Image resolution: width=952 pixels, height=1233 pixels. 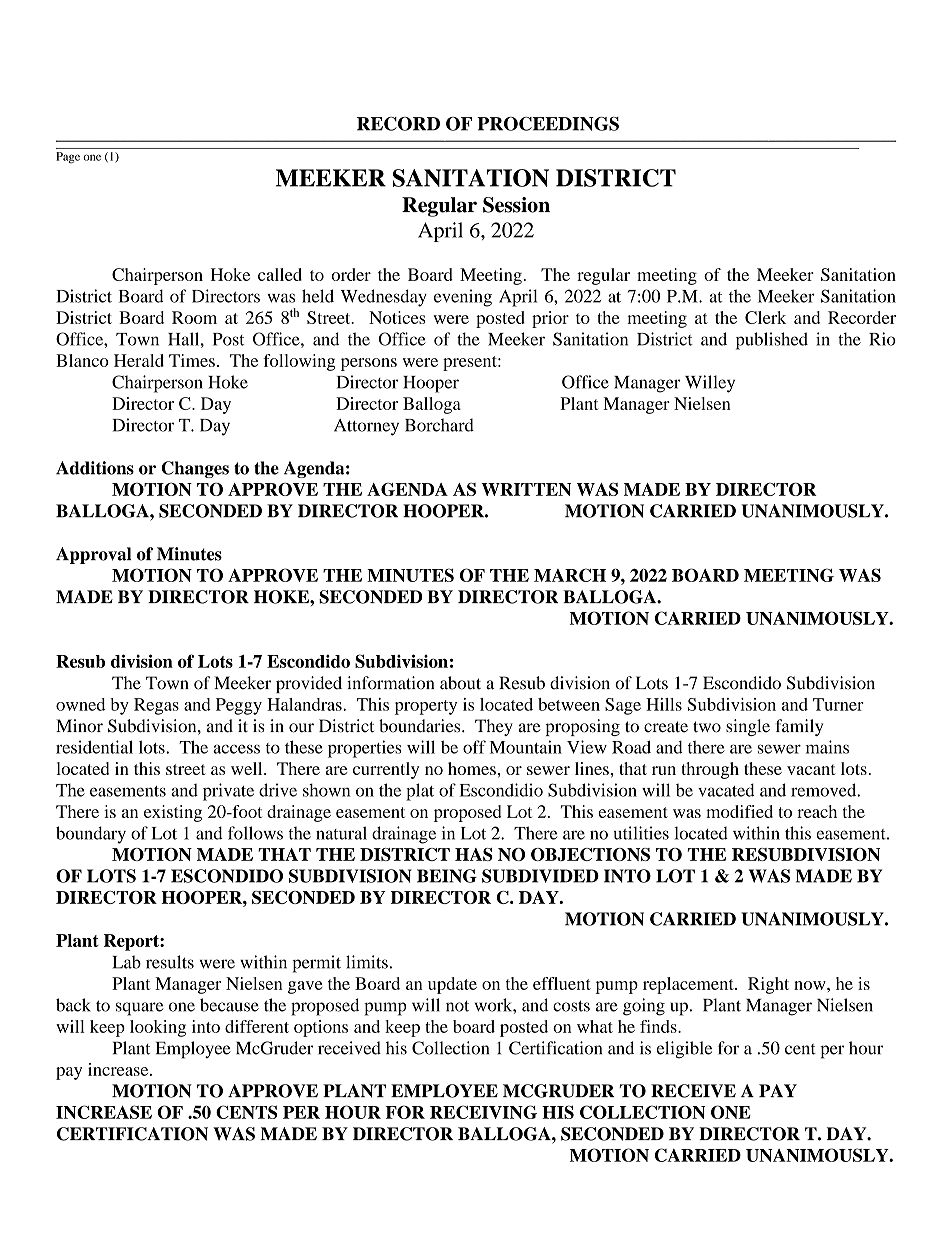 What do you see at coordinates (68, 158) in the screenshot?
I see `Page` at bounding box center [68, 158].
